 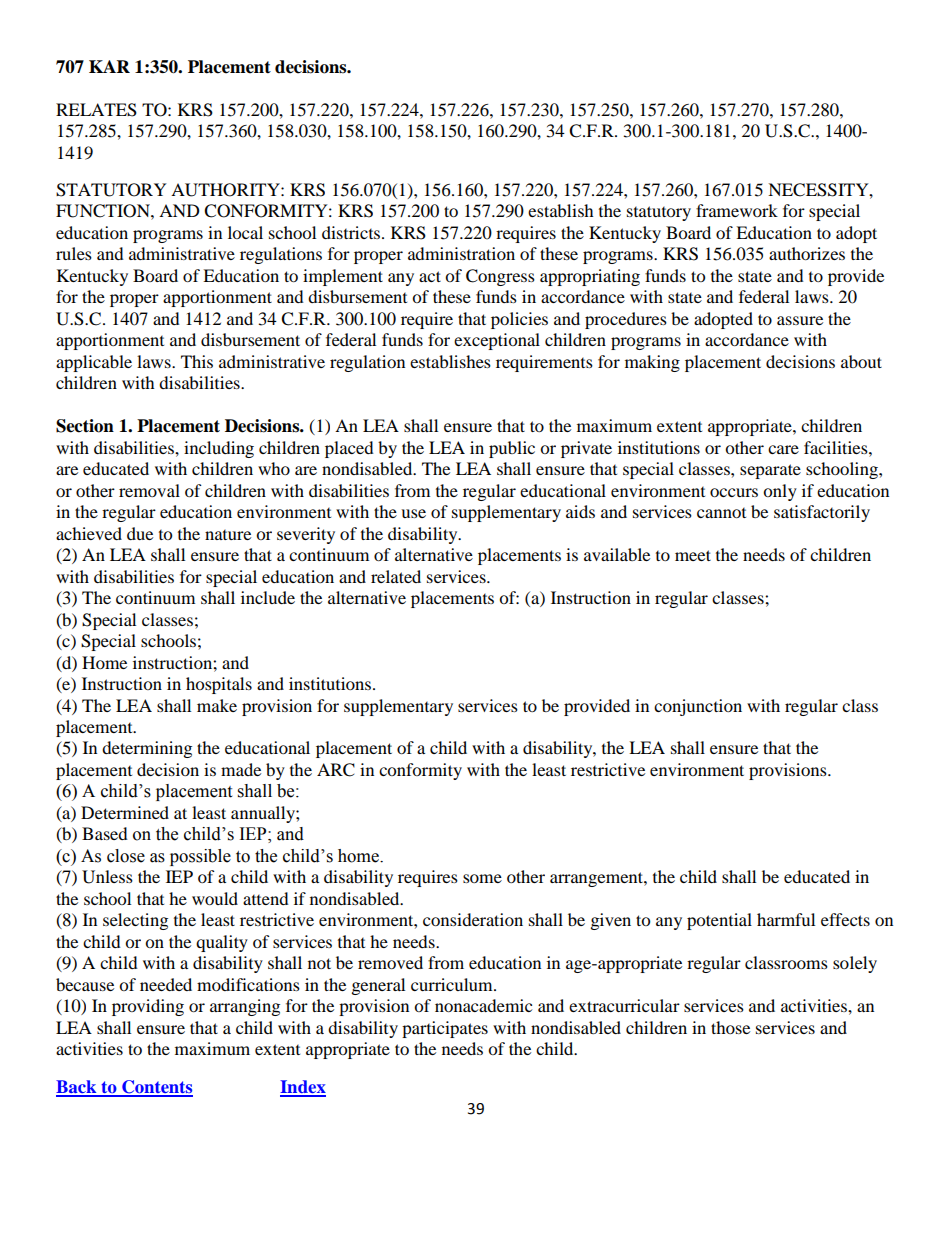 I want to click on due, so click(x=140, y=533).
